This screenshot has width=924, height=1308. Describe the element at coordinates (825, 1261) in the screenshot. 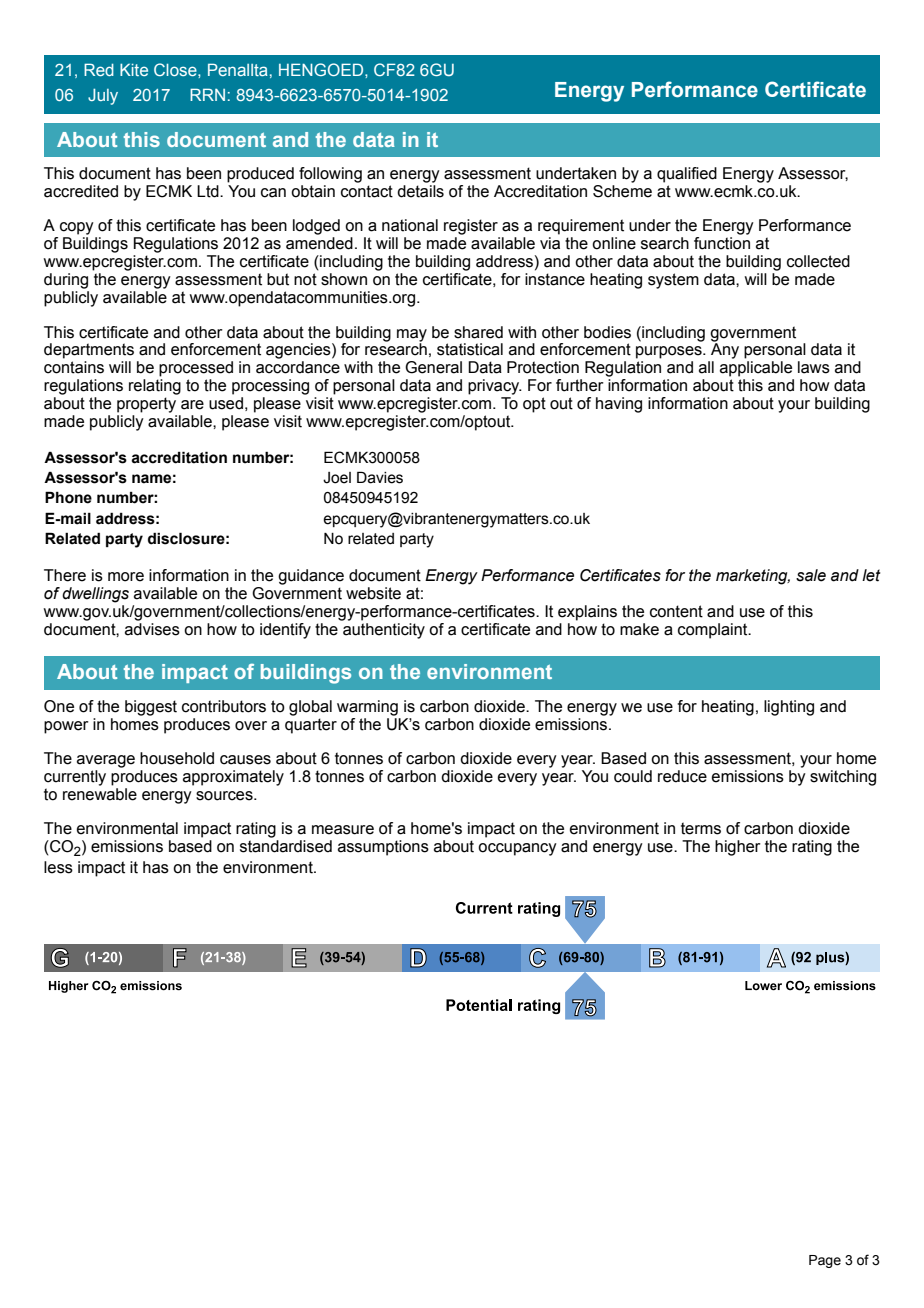

I see `Page` at that location.
